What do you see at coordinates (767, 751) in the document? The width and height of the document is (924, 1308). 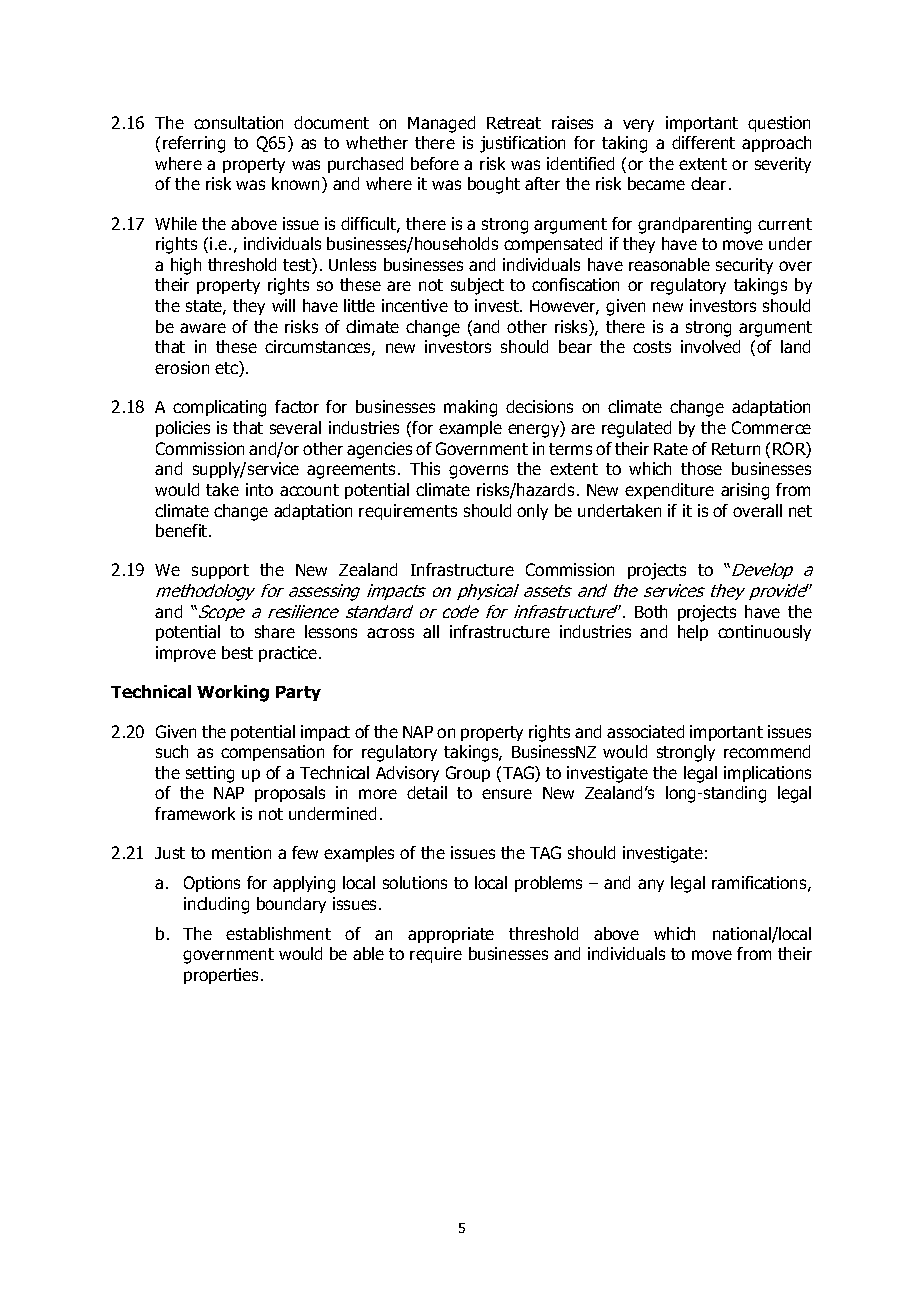 I see `recommend` at bounding box center [767, 751].
